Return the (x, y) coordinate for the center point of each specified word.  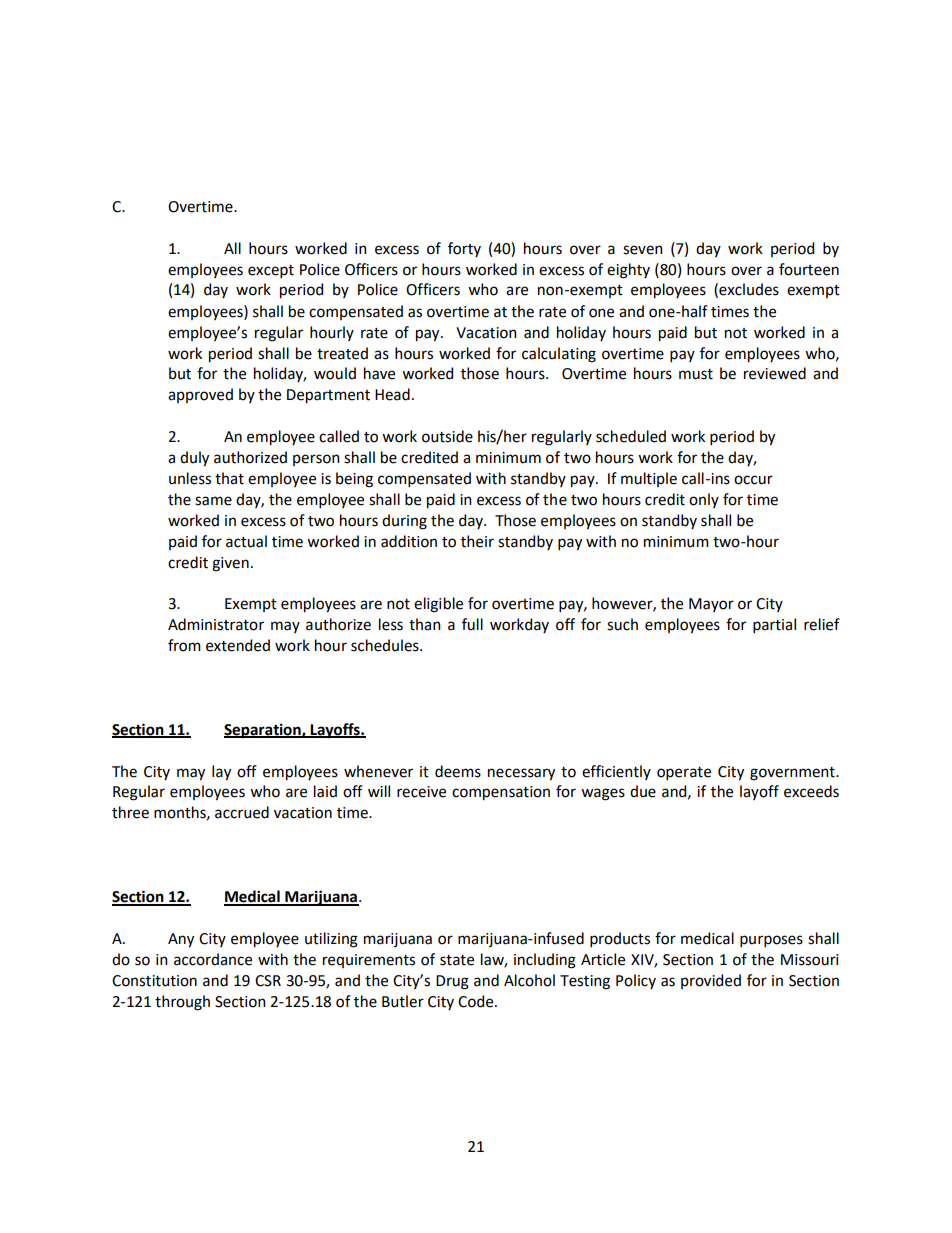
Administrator (216, 624)
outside (447, 436)
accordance (213, 959)
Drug (452, 982)
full (472, 624)
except (271, 271)
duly (194, 459)
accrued (242, 812)
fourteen (809, 269)
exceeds (811, 791)
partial (774, 625)
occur (753, 480)
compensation (501, 793)
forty (464, 249)
